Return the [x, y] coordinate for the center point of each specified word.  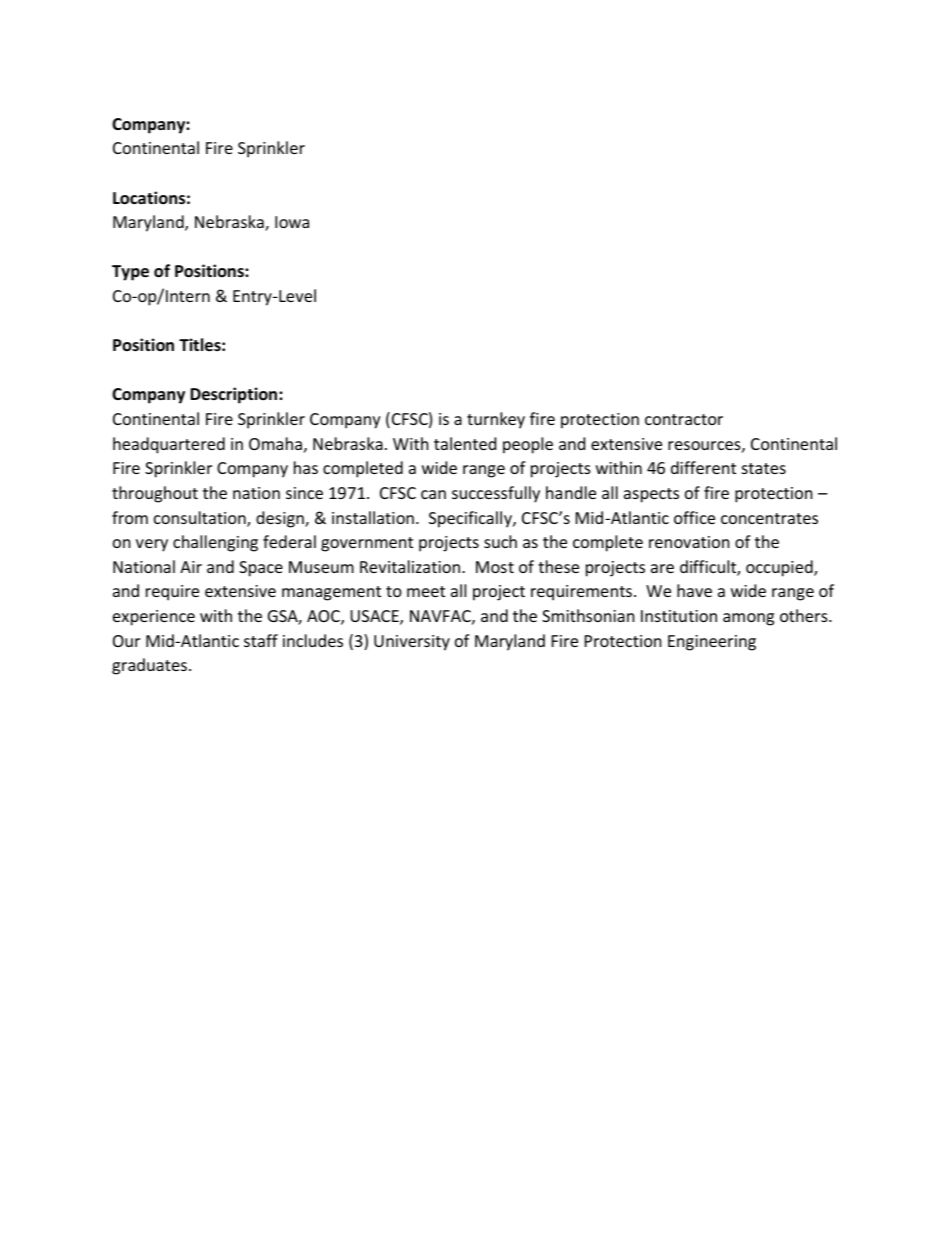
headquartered [169, 445]
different [703, 467]
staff [261, 640]
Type [130, 273]
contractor [684, 419]
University [412, 643]
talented [465, 443]
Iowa [292, 222]
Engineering [712, 643]
